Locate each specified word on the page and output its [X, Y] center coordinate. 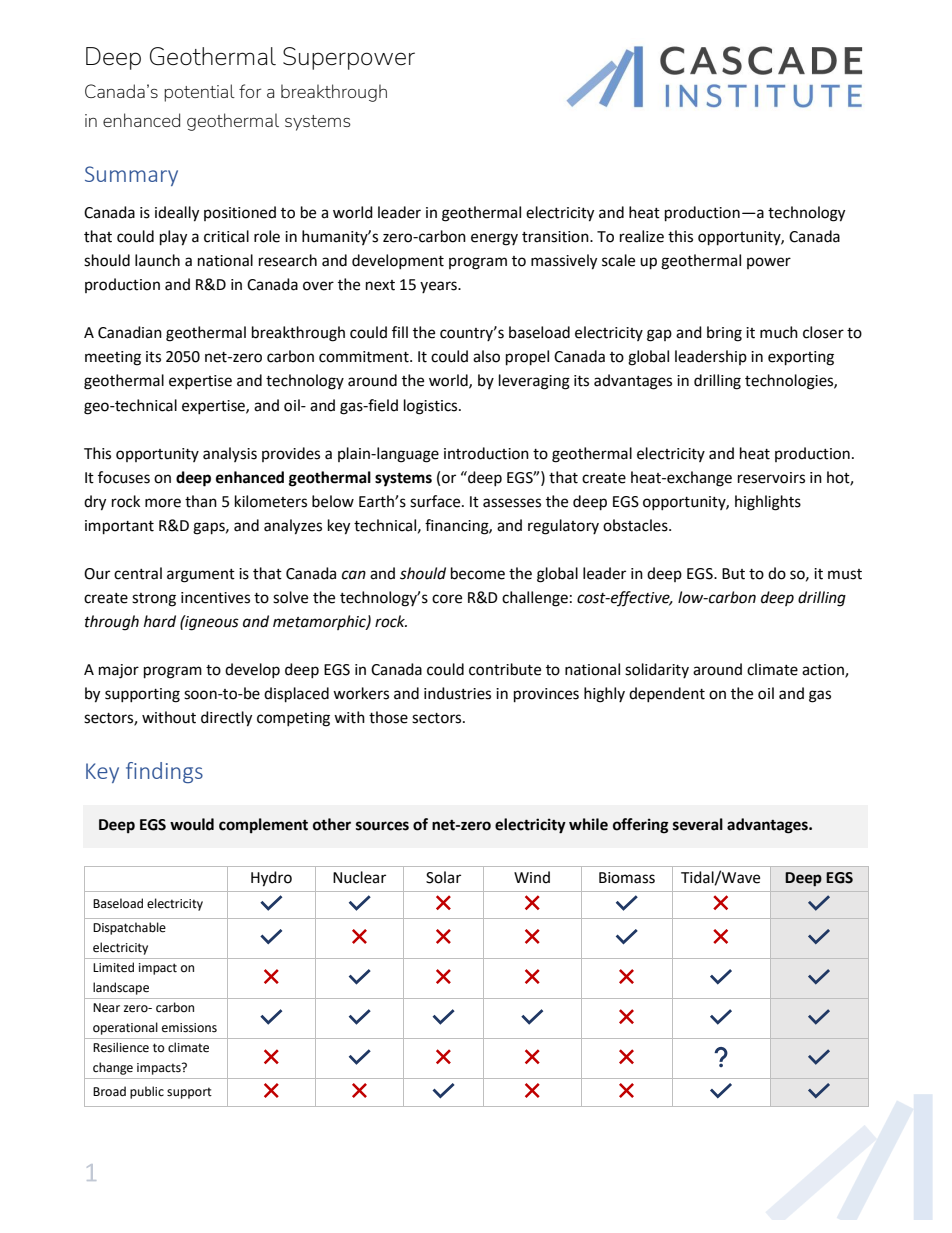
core [447, 599]
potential [199, 93]
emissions [189, 1028]
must [845, 574]
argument [201, 576]
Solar [443, 877]
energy [494, 239]
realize [642, 236]
